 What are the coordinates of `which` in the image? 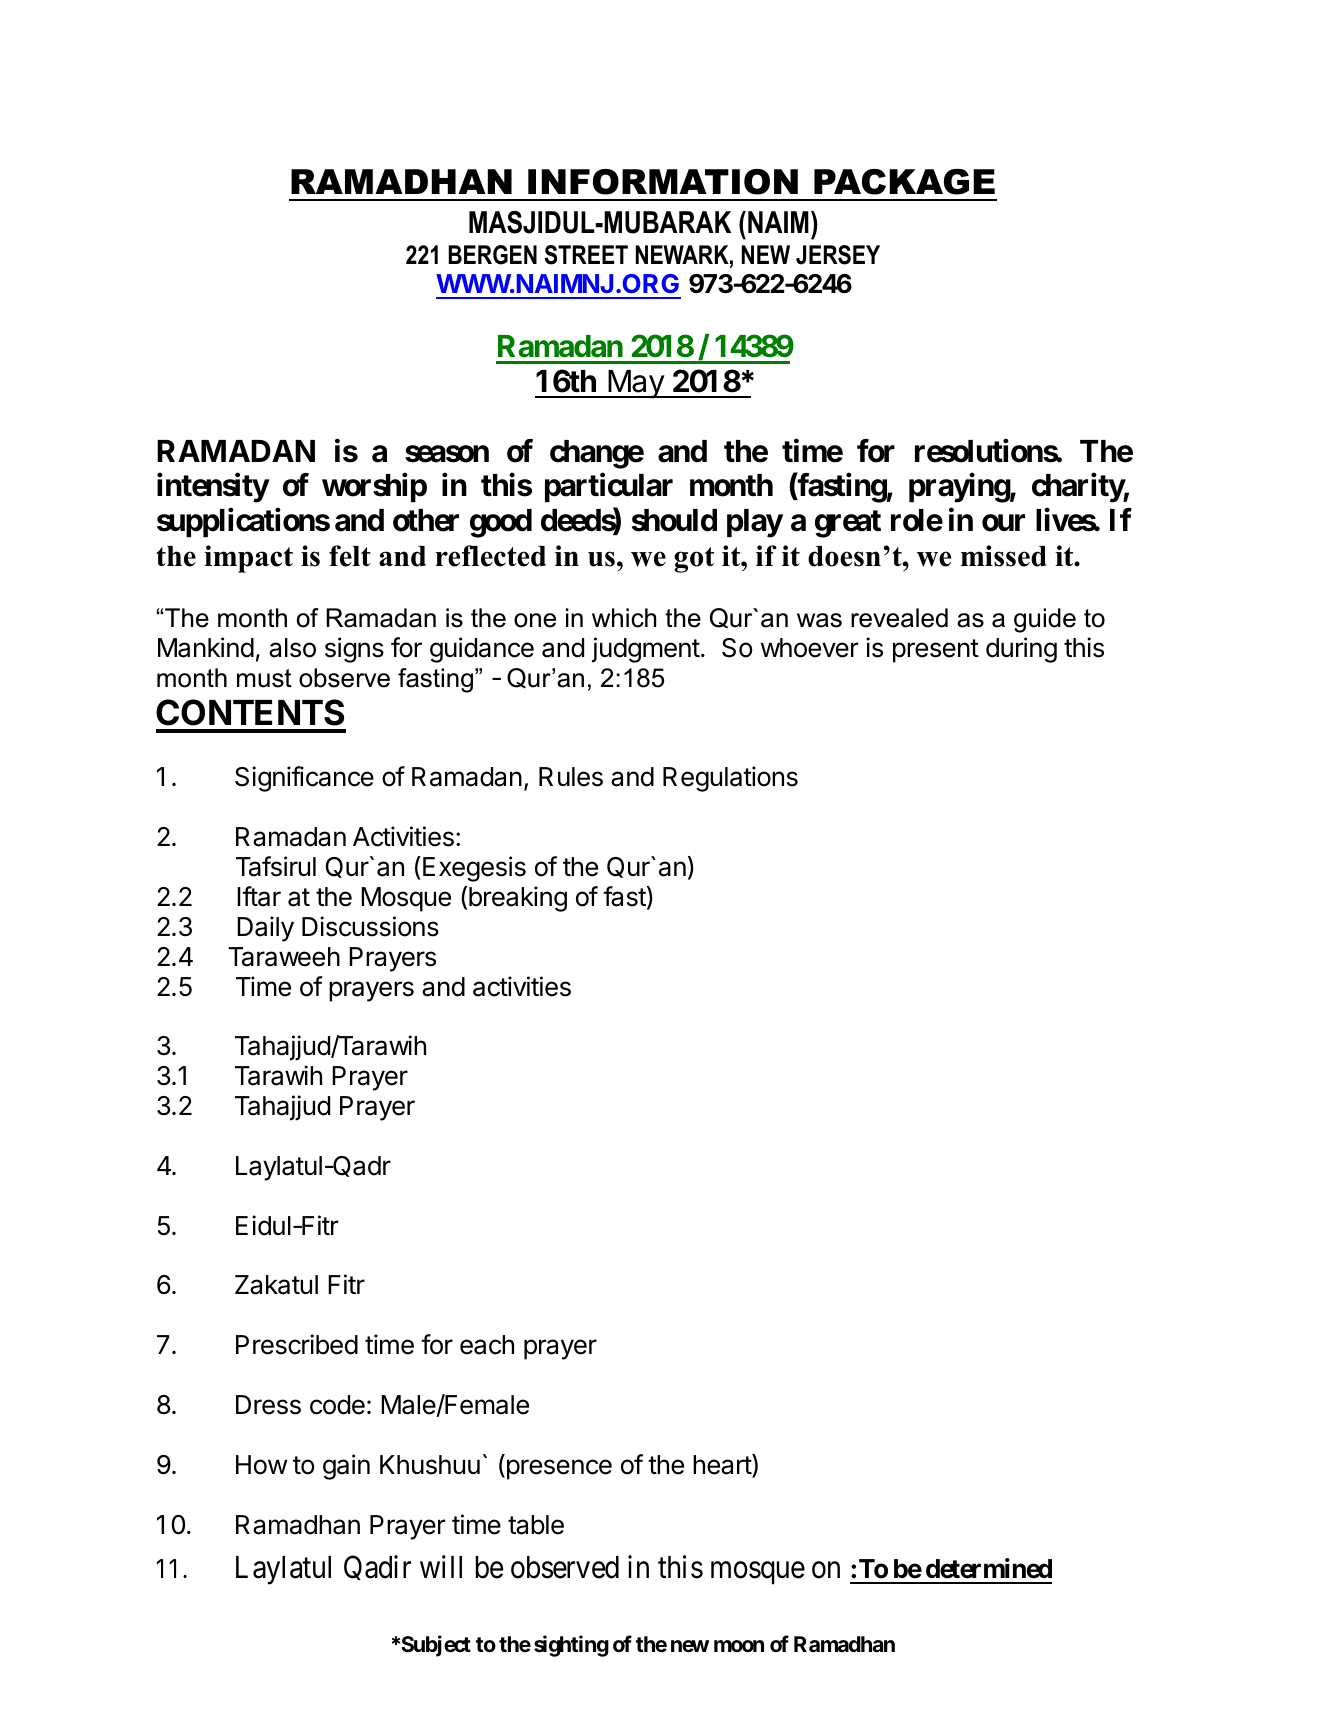 It's located at (624, 618).
